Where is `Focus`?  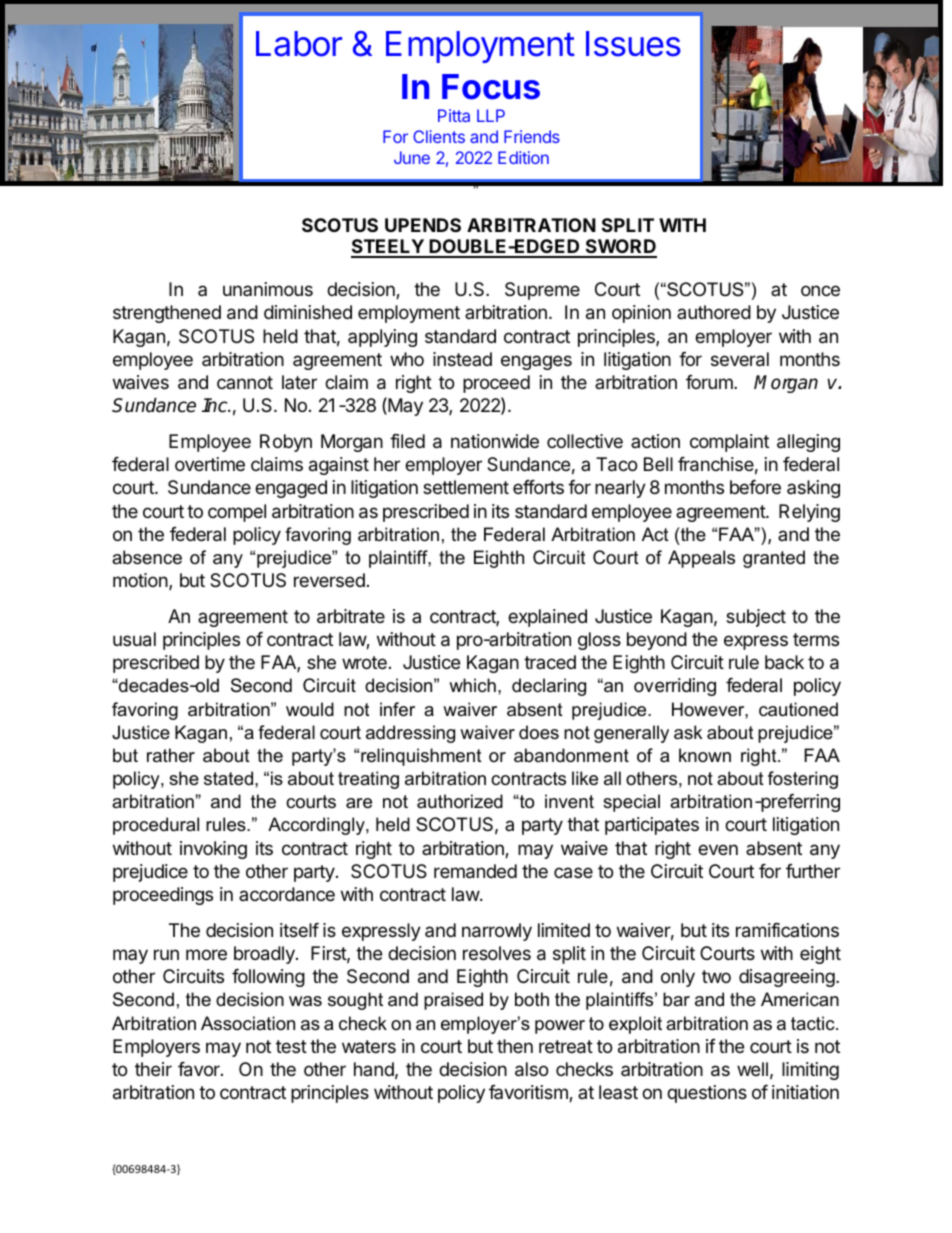
Focus is located at coordinates (491, 87).
